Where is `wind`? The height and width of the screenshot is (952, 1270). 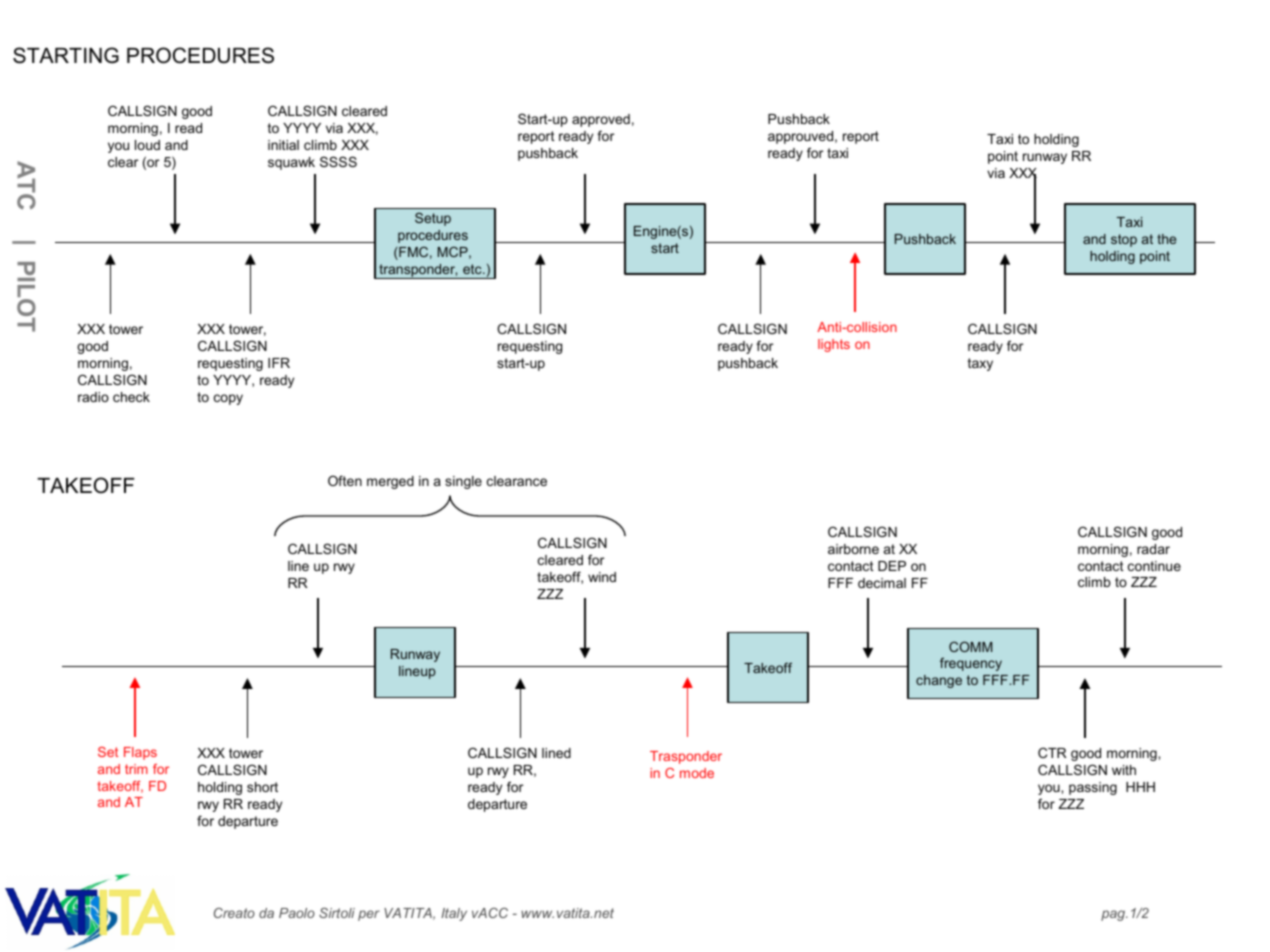
wind is located at coordinates (602, 577).
